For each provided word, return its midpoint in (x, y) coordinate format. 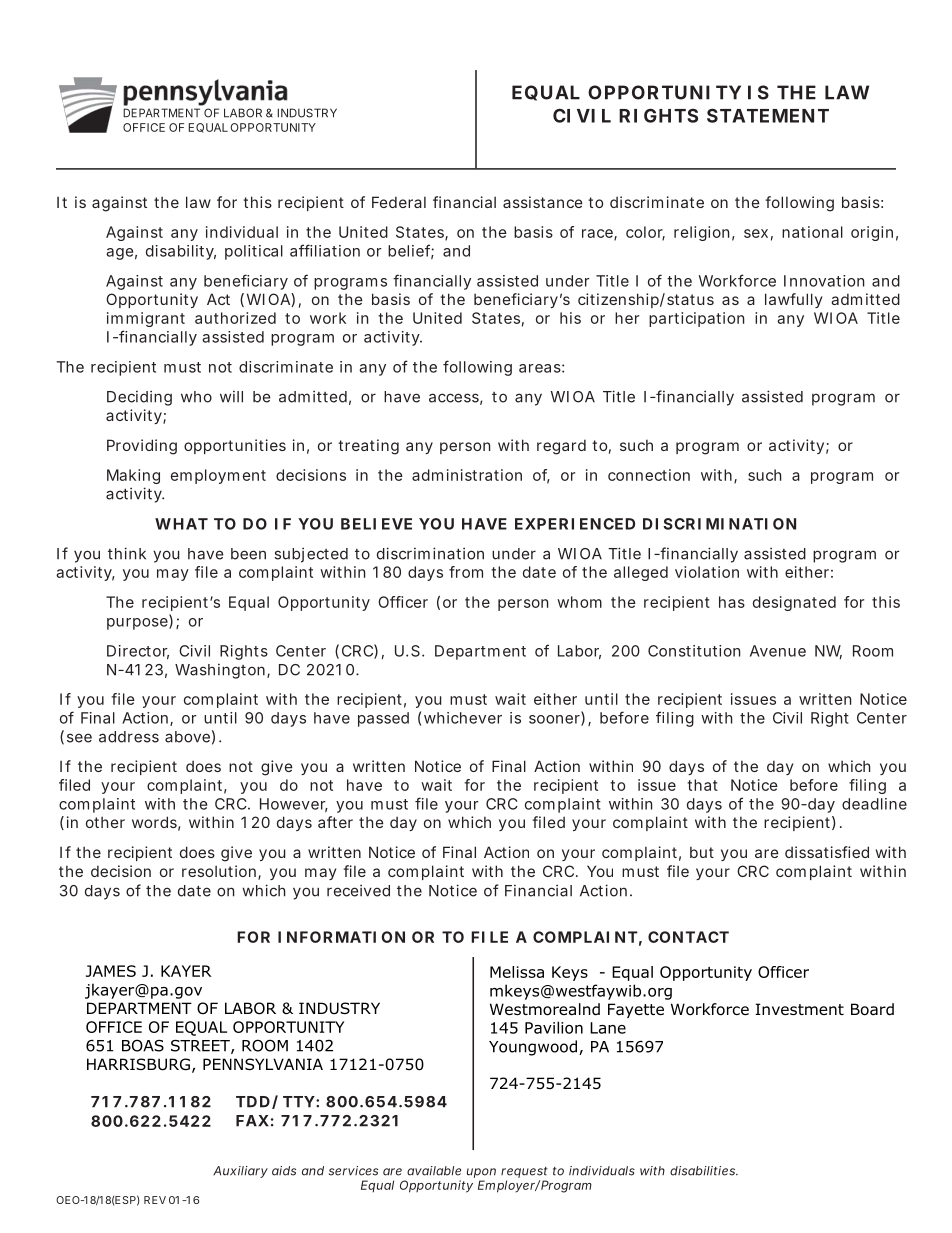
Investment (799, 1009)
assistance (543, 202)
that (702, 785)
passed (383, 719)
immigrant (146, 319)
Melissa (517, 972)
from (466, 572)
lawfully (793, 300)
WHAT (181, 524)
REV (155, 1200)
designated (794, 603)
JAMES (111, 971)
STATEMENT (768, 115)
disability (181, 252)
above (187, 737)
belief (411, 251)
